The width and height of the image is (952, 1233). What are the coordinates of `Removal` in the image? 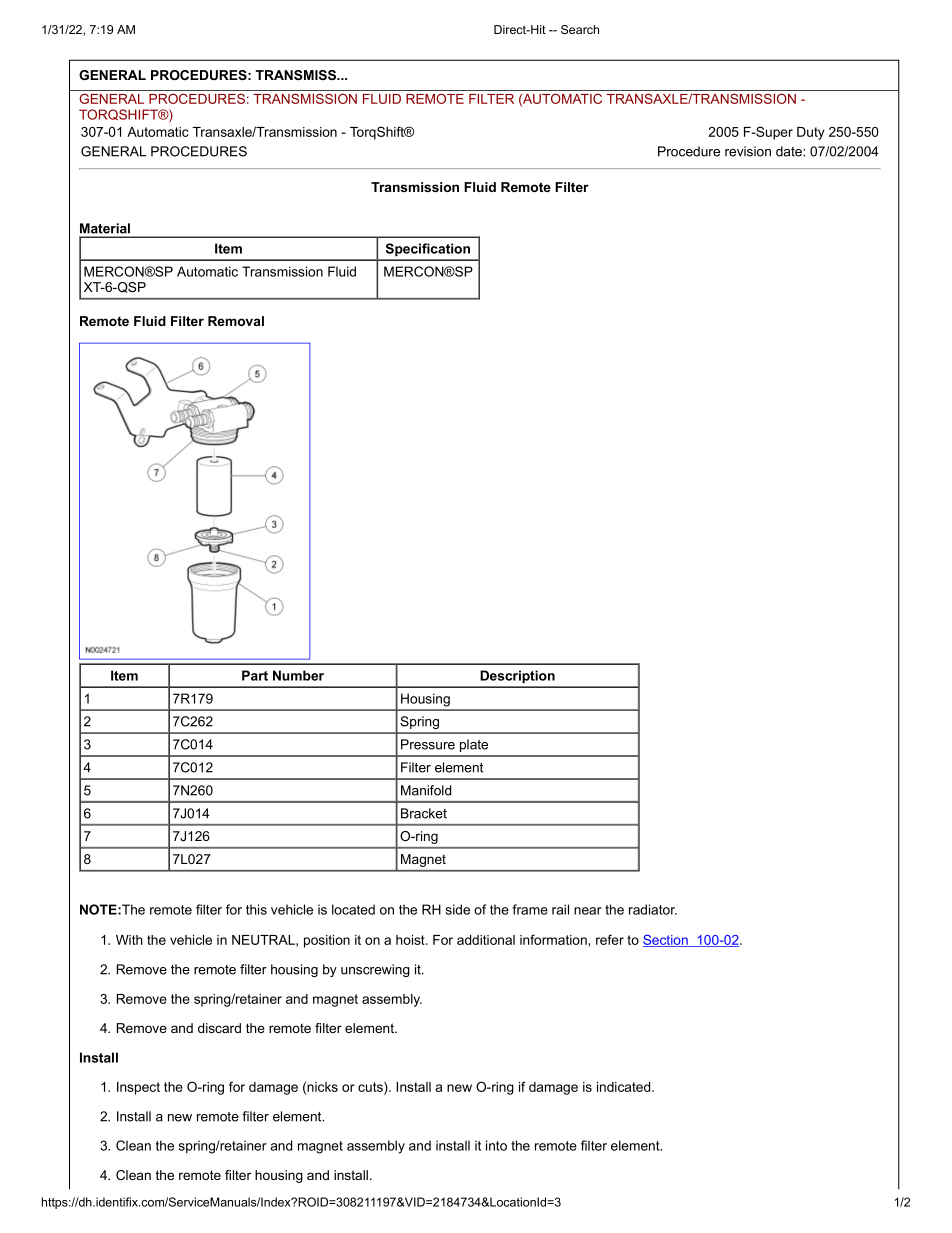 It's located at (236, 321).
